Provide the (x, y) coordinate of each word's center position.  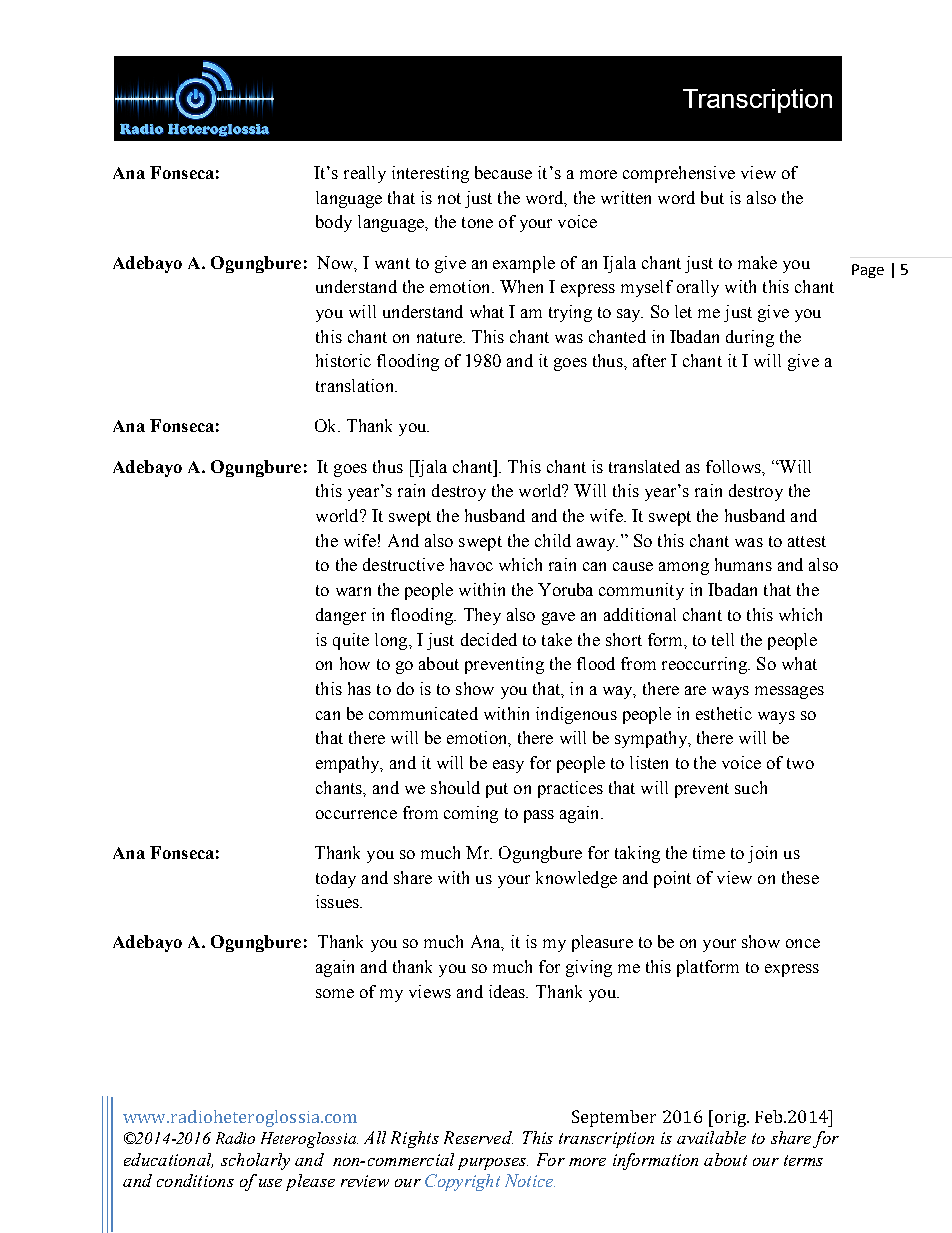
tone (477, 222)
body (334, 223)
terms (803, 1160)
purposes (493, 1164)
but (712, 197)
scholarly (255, 1161)
